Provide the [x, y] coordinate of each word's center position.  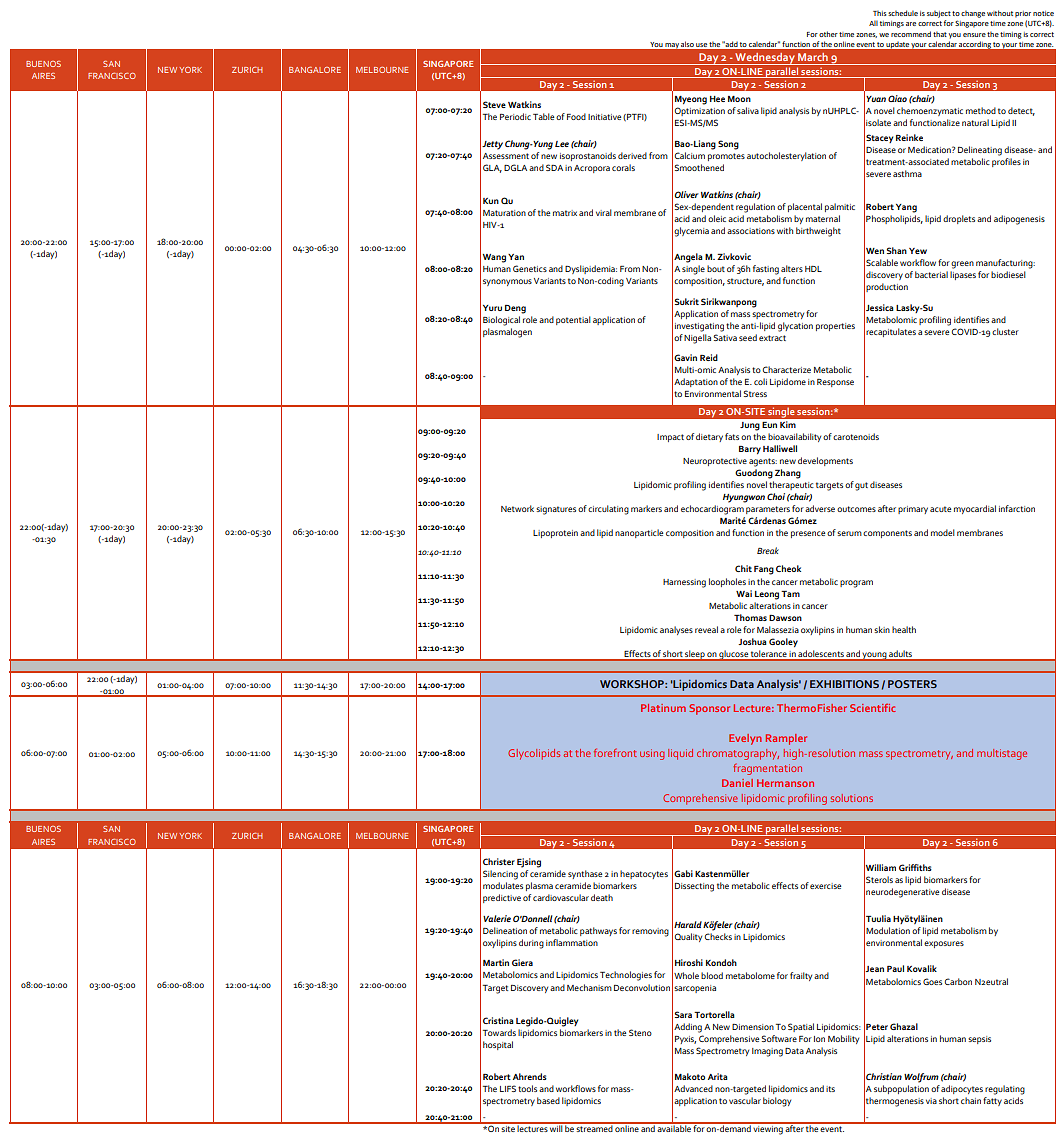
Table [543, 116]
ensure [974, 35]
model [943, 532]
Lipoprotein [555, 534]
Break [768, 550]
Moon [739, 99]
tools [527, 1088]
